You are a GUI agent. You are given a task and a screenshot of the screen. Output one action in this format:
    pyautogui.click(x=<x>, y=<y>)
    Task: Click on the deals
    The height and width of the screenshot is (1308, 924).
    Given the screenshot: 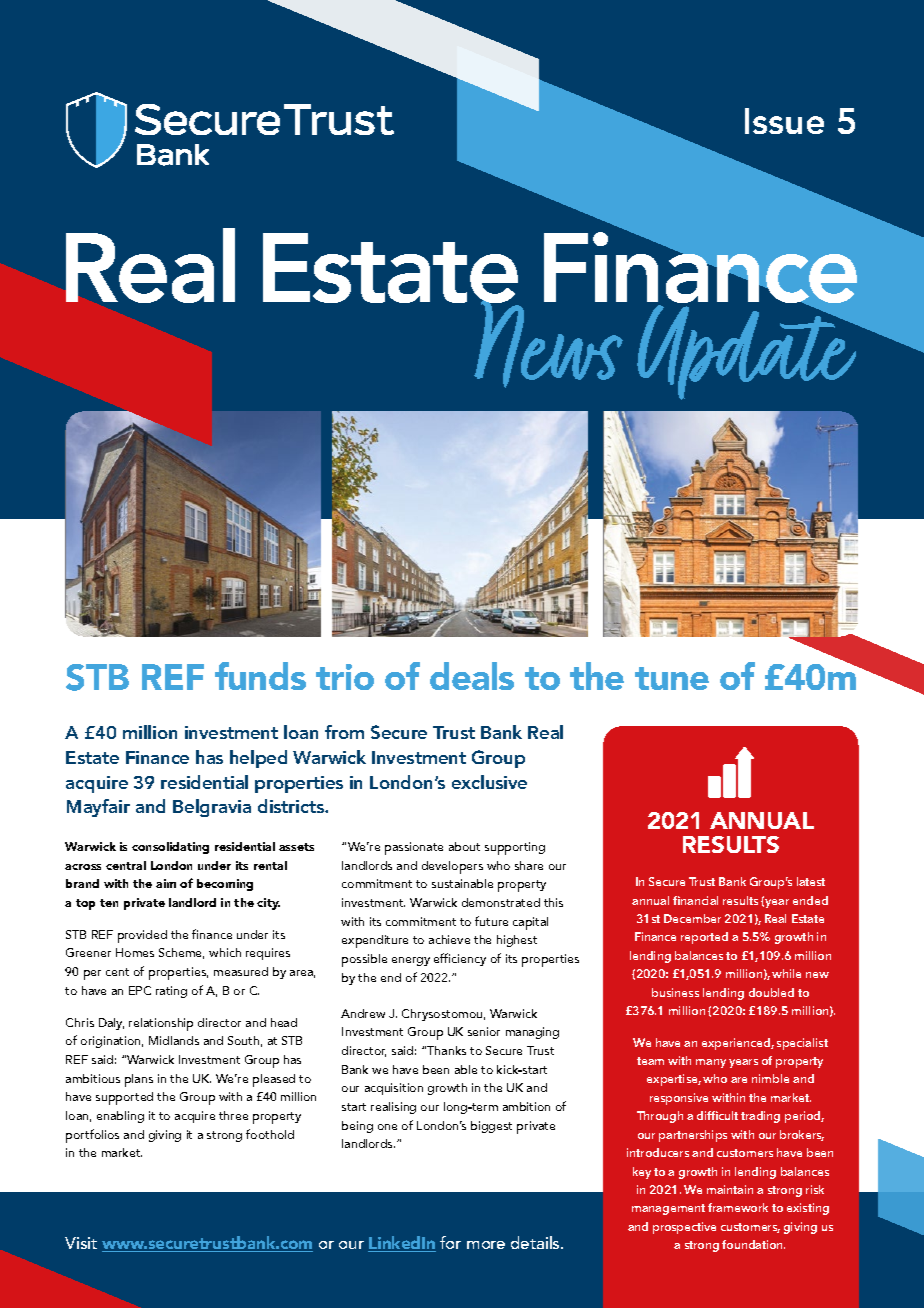 What is the action you would take?
    pyautogui.click(x=472, y=676)
